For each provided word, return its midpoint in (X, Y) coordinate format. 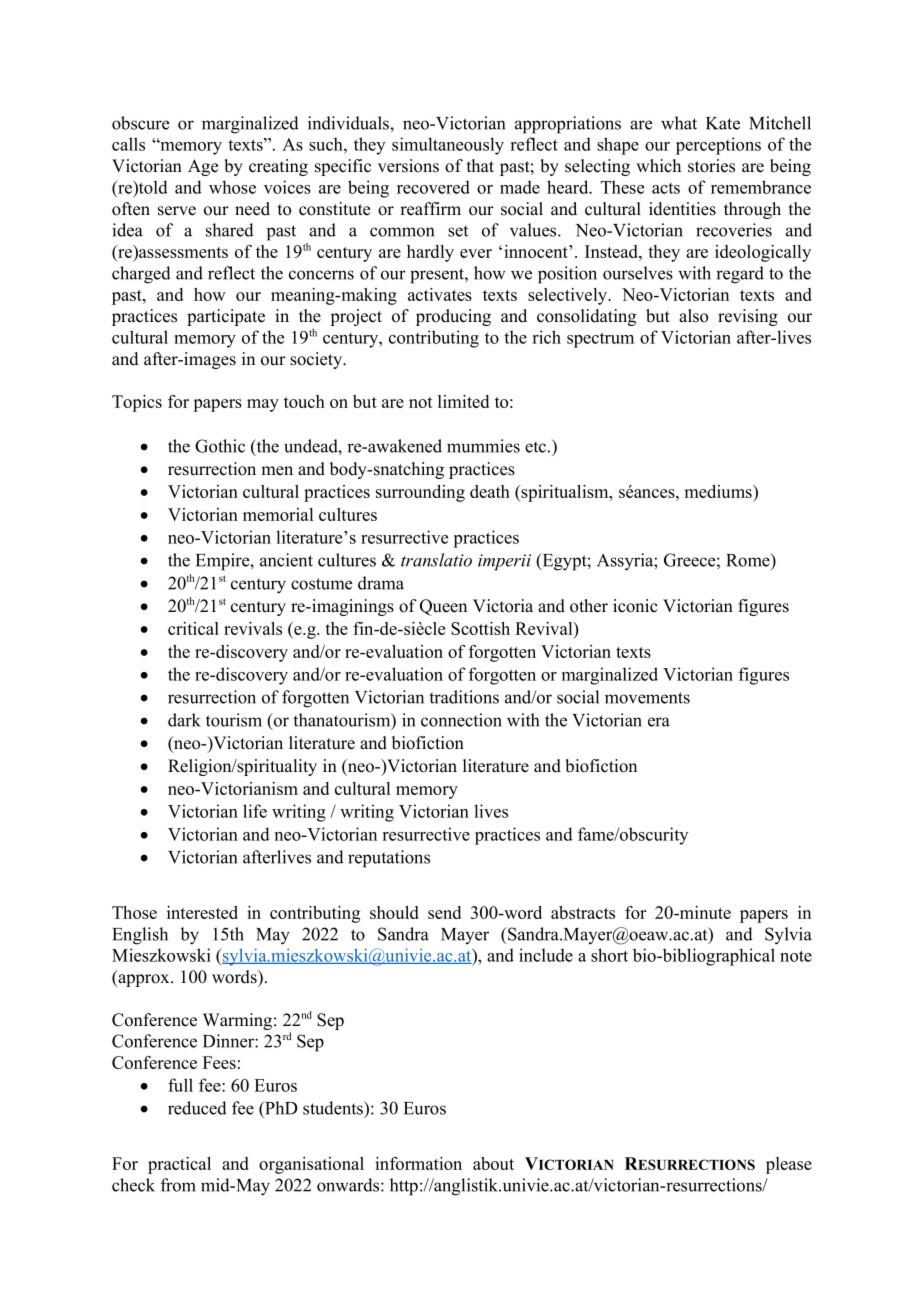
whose (232, 187)
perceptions (718, 146)
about (493, 1163)
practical (179, 1165)
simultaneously (448, 146)
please (789, 1165)
